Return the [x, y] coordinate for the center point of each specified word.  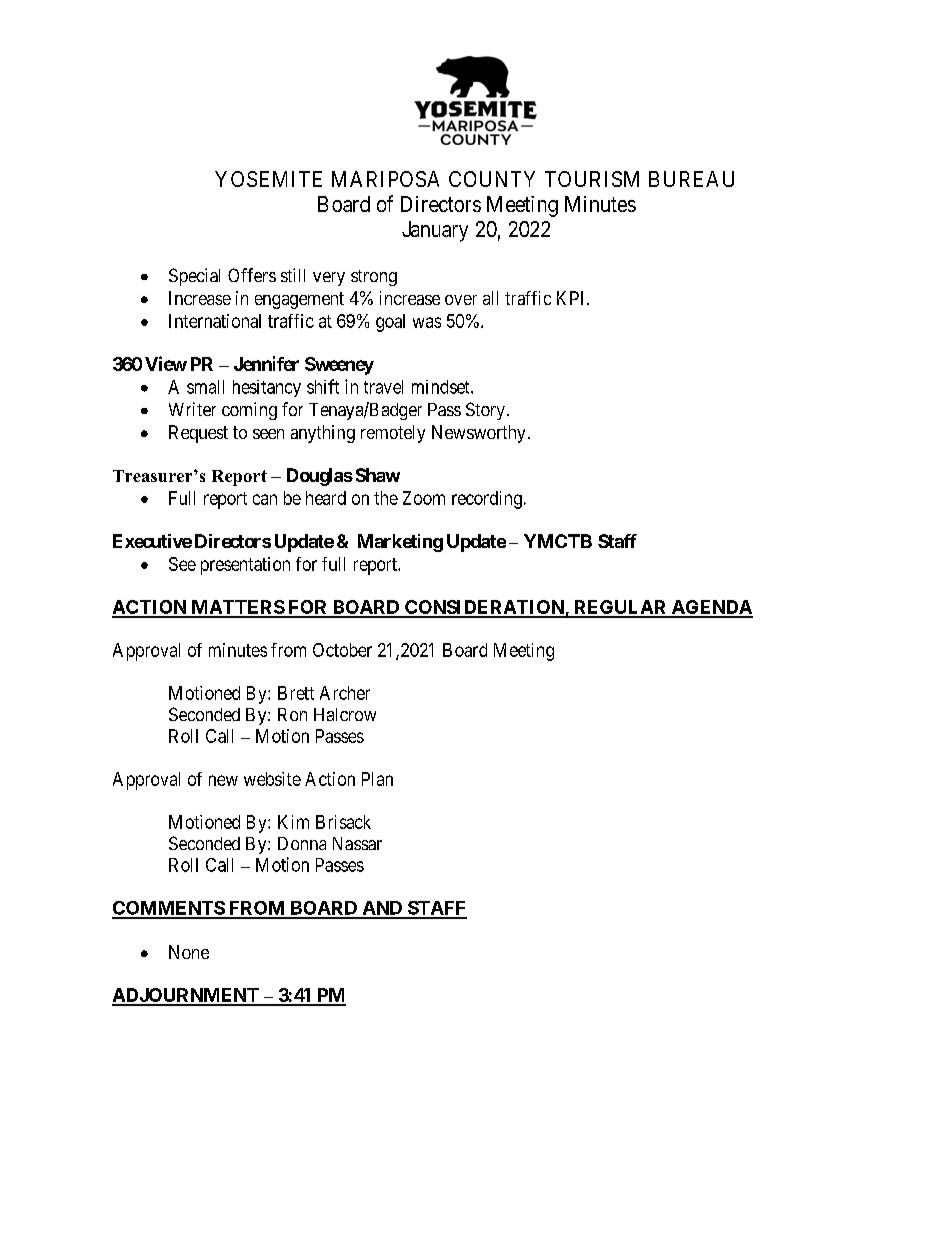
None [189, 952]
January [435, 231]
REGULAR [620, 608]
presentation [245, 566]
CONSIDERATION [484, 608]
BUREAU [691, 179]
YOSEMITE [268, 179]
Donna [302, 843]
